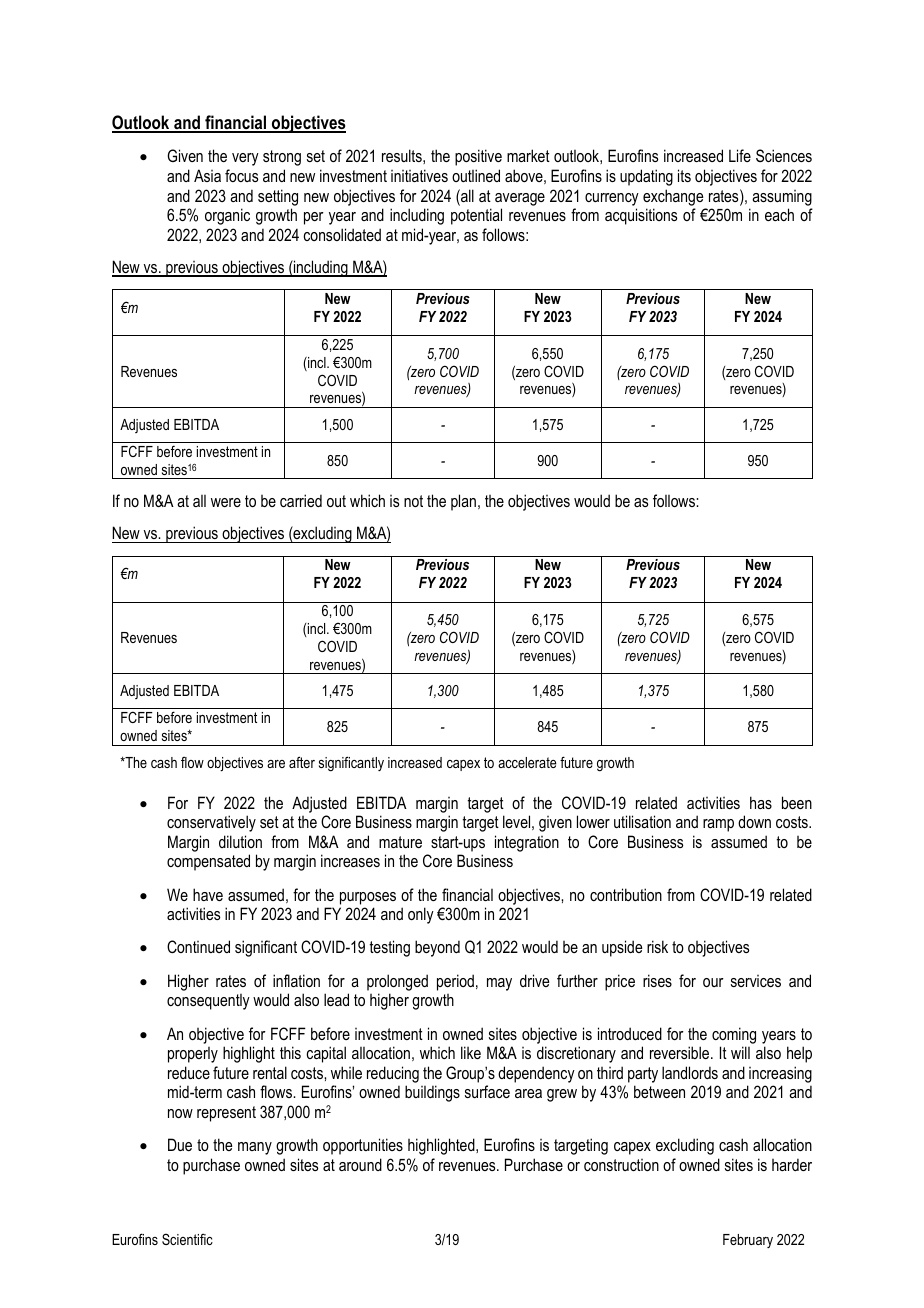 The image size is (924, 1308). I want to click on after, so click(302, 762).
